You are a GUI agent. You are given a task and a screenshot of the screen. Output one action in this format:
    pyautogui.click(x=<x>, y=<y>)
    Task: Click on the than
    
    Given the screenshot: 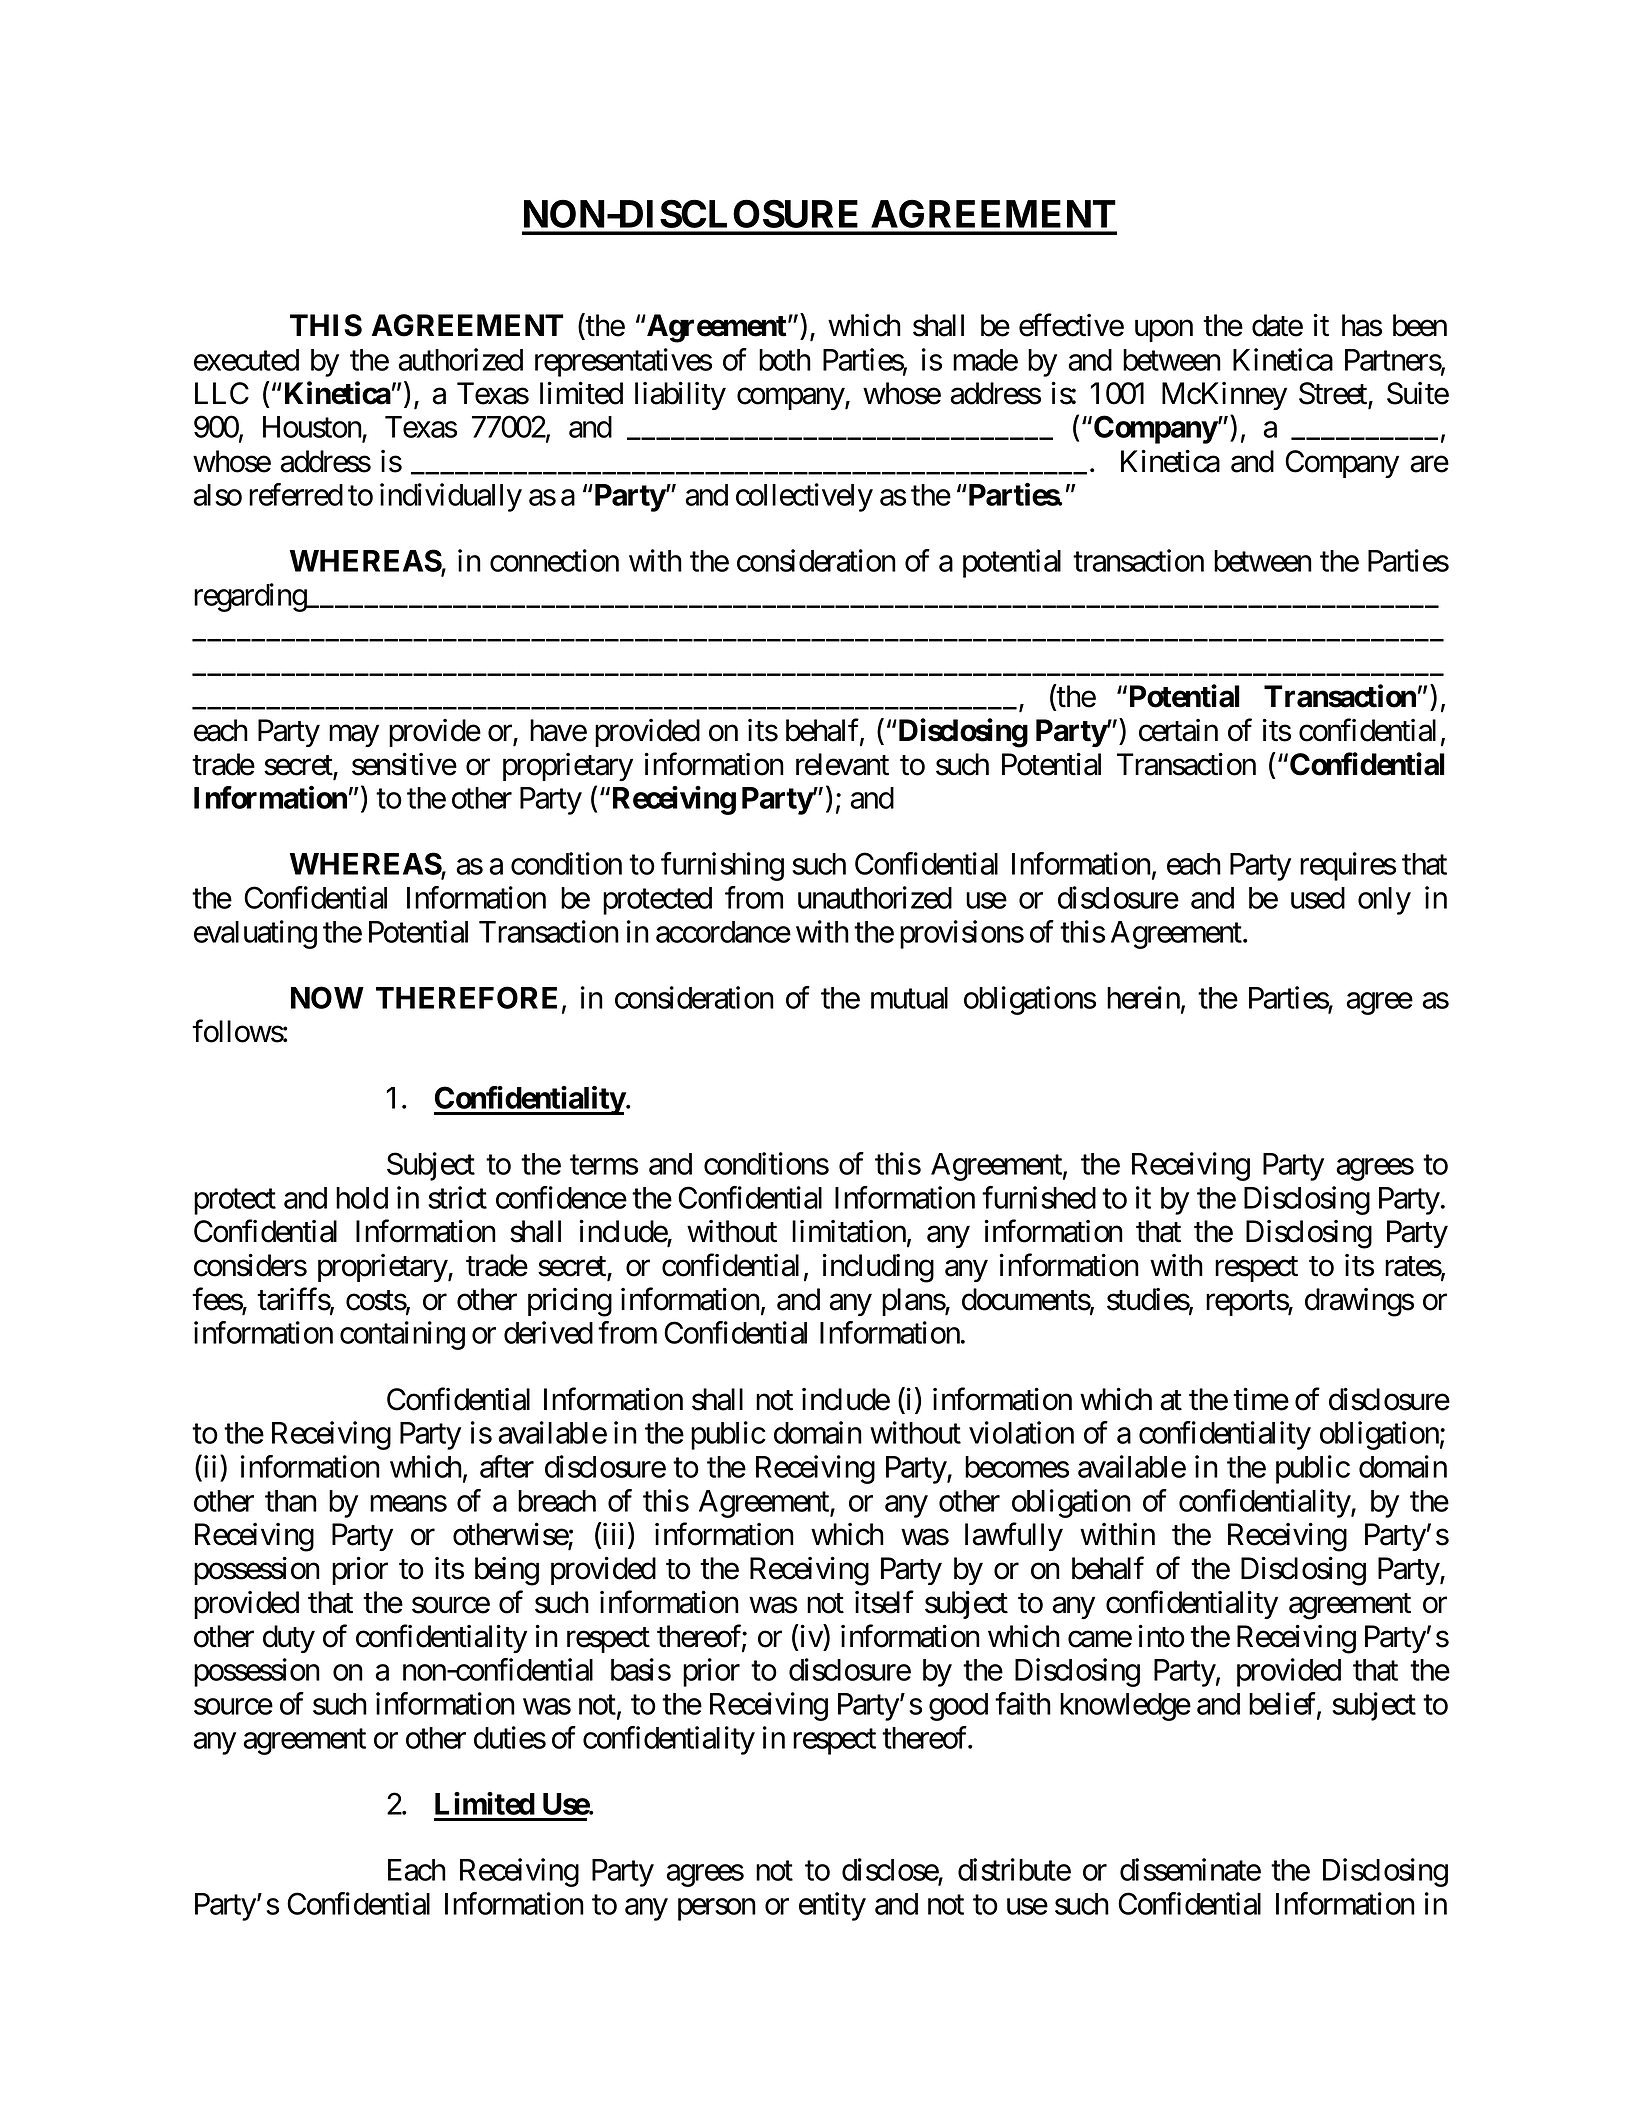 What is the action you would take?
    pyautogui.click(x=291, y=1501)
